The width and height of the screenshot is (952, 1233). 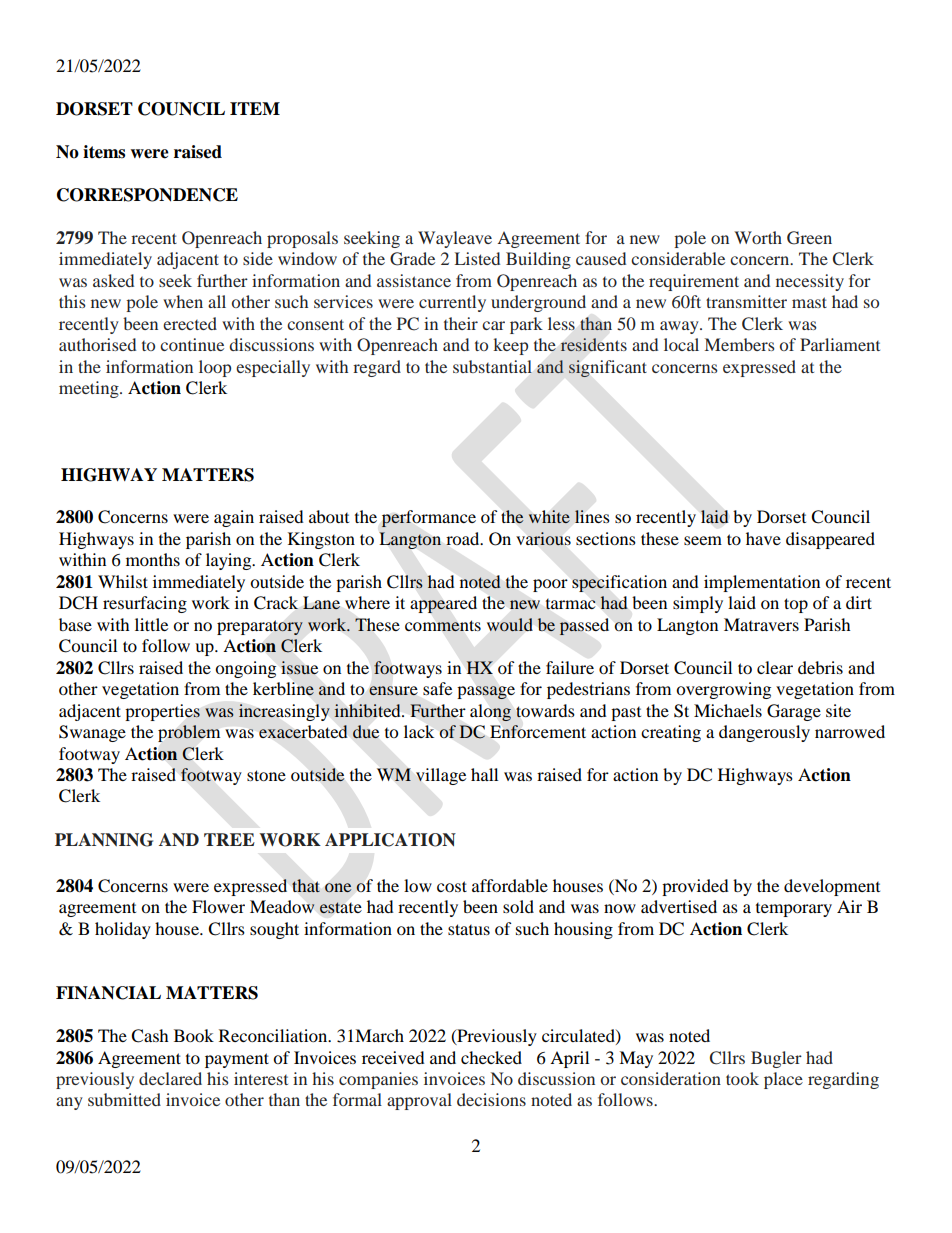 What do you see at coordinates (783, 1080) in the screenshot?
I see `place` at bounding box center [783, 1080].
